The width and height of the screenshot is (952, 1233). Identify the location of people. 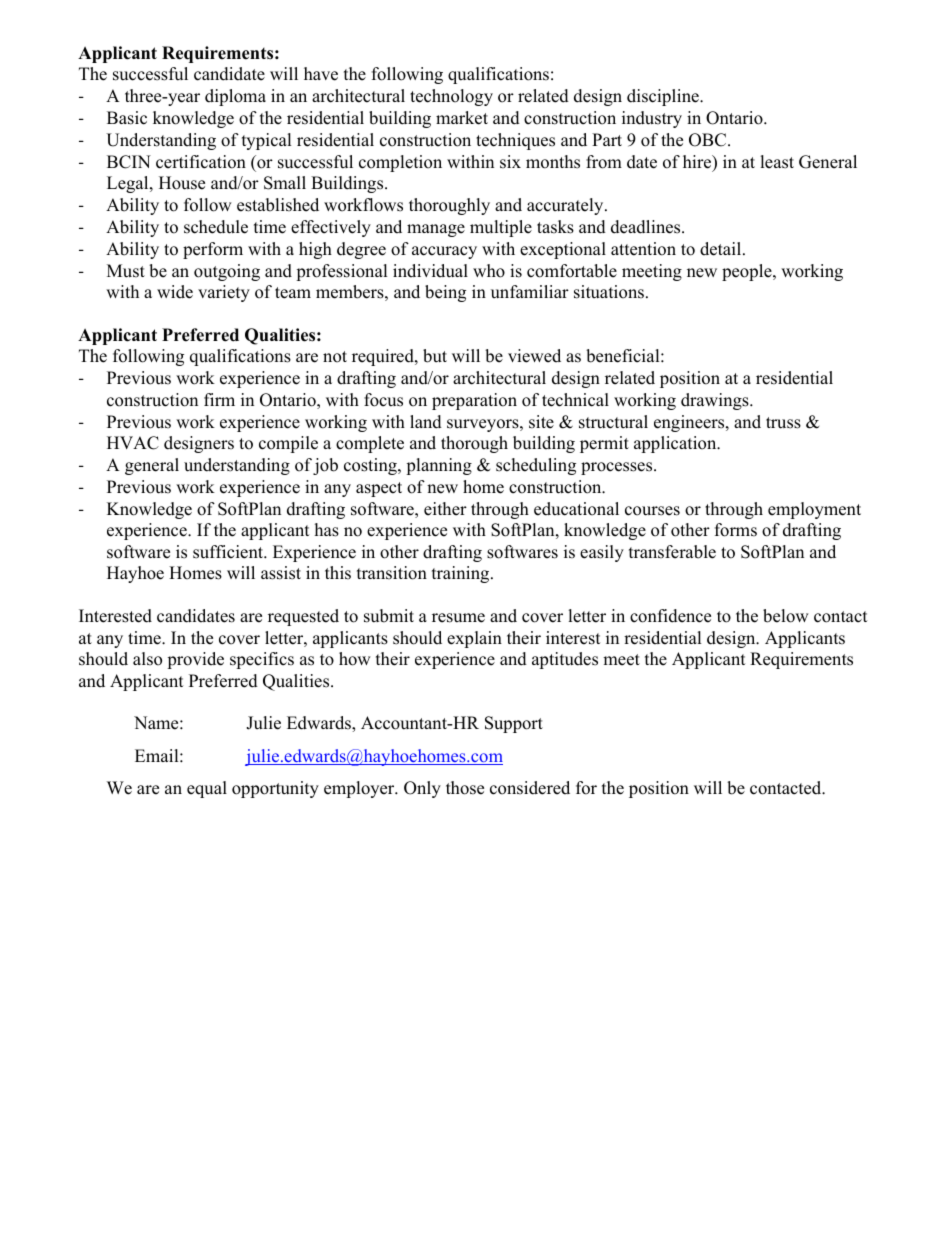
(748, 272).
